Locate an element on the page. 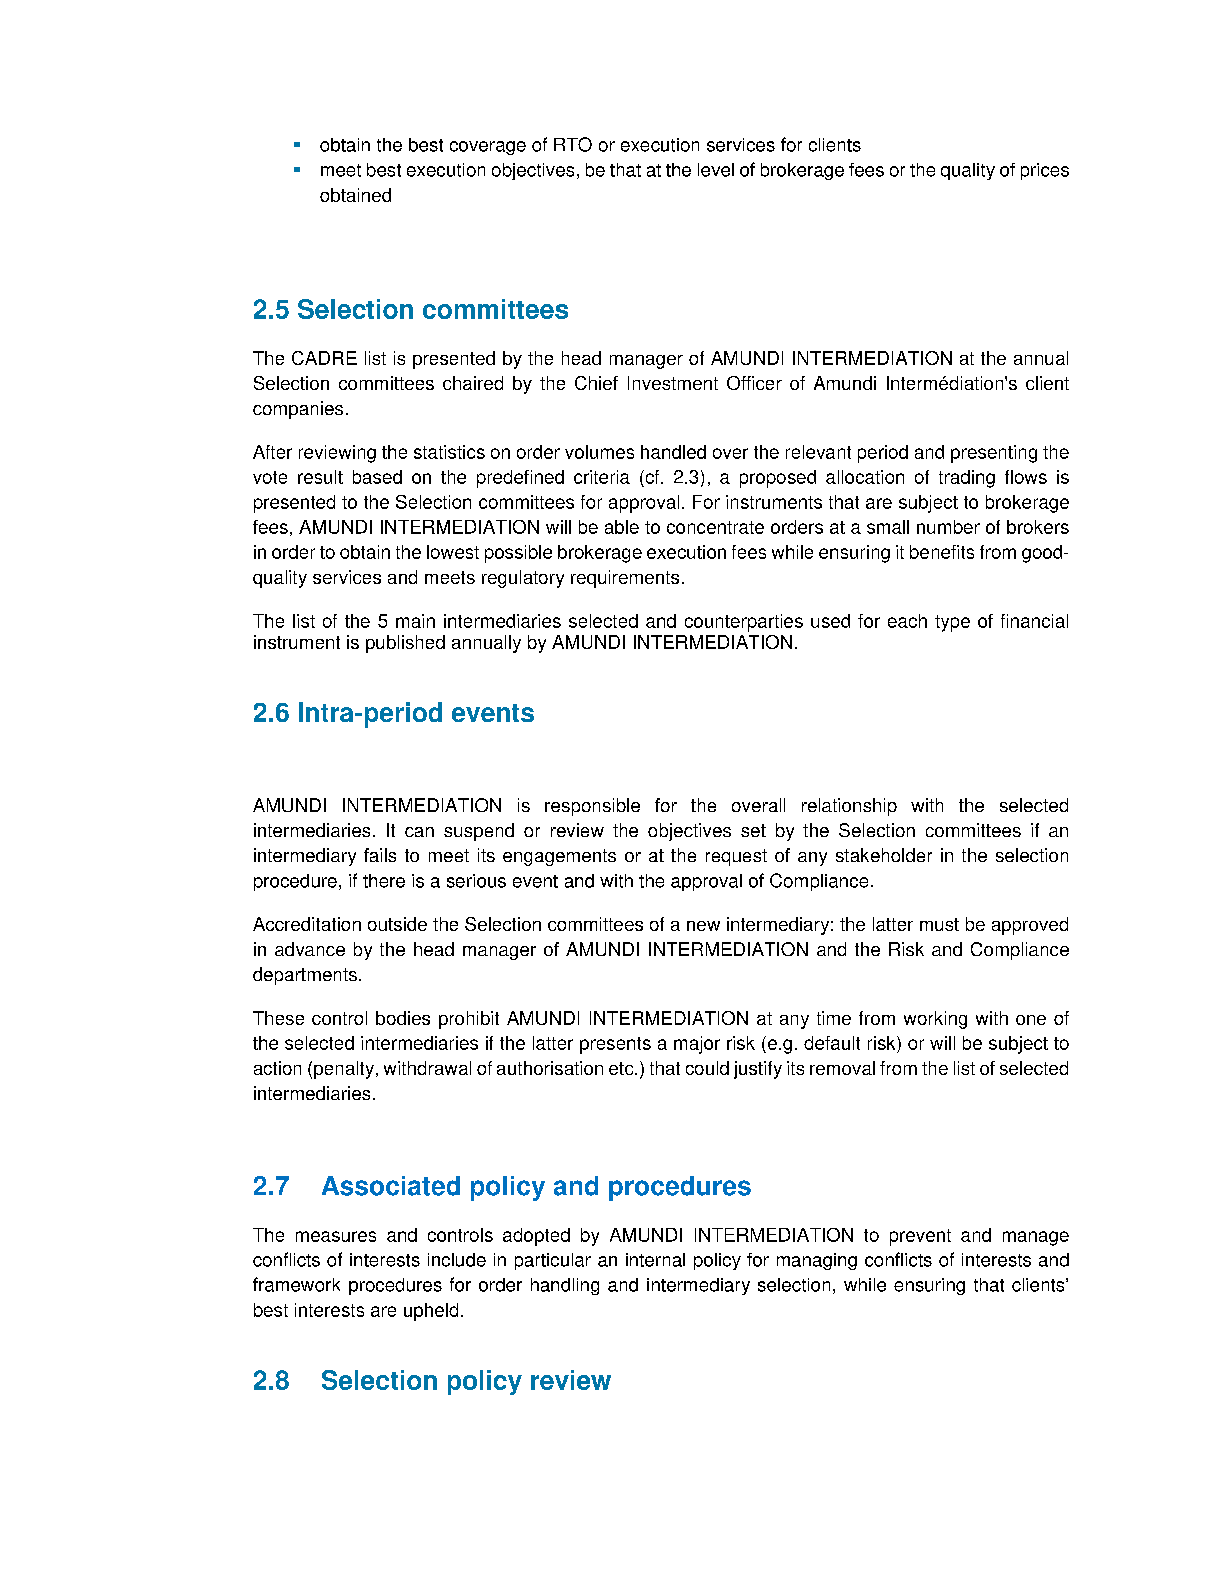  RTO is located at coordinates (573, 144).
